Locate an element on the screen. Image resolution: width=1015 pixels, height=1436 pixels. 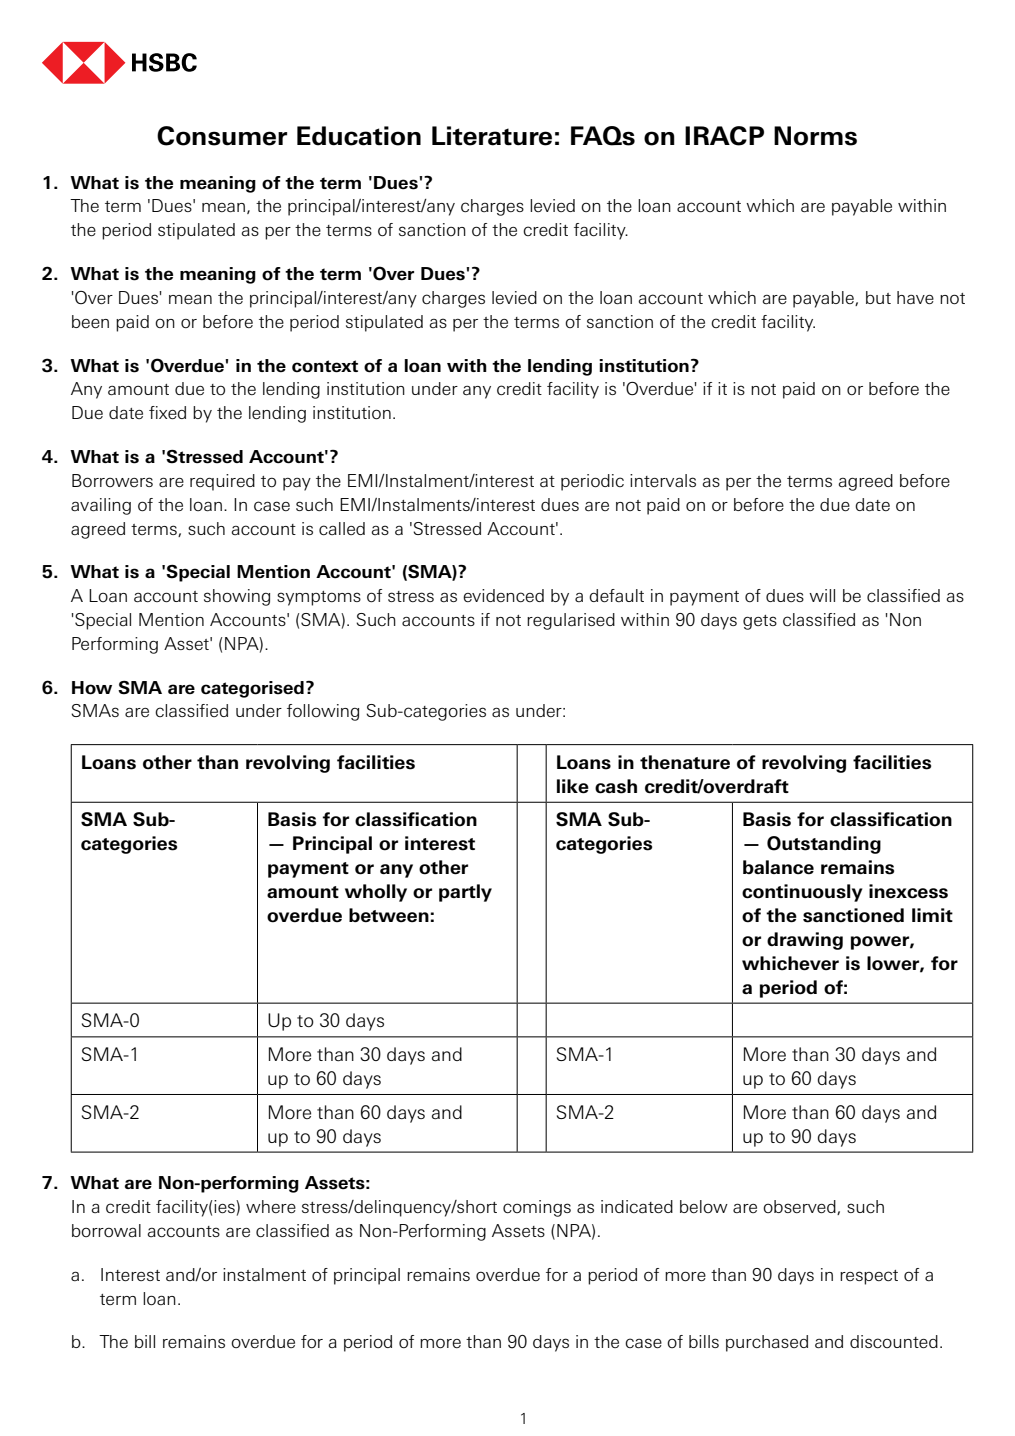
Outstanding is located at coordinates (824, 845).
